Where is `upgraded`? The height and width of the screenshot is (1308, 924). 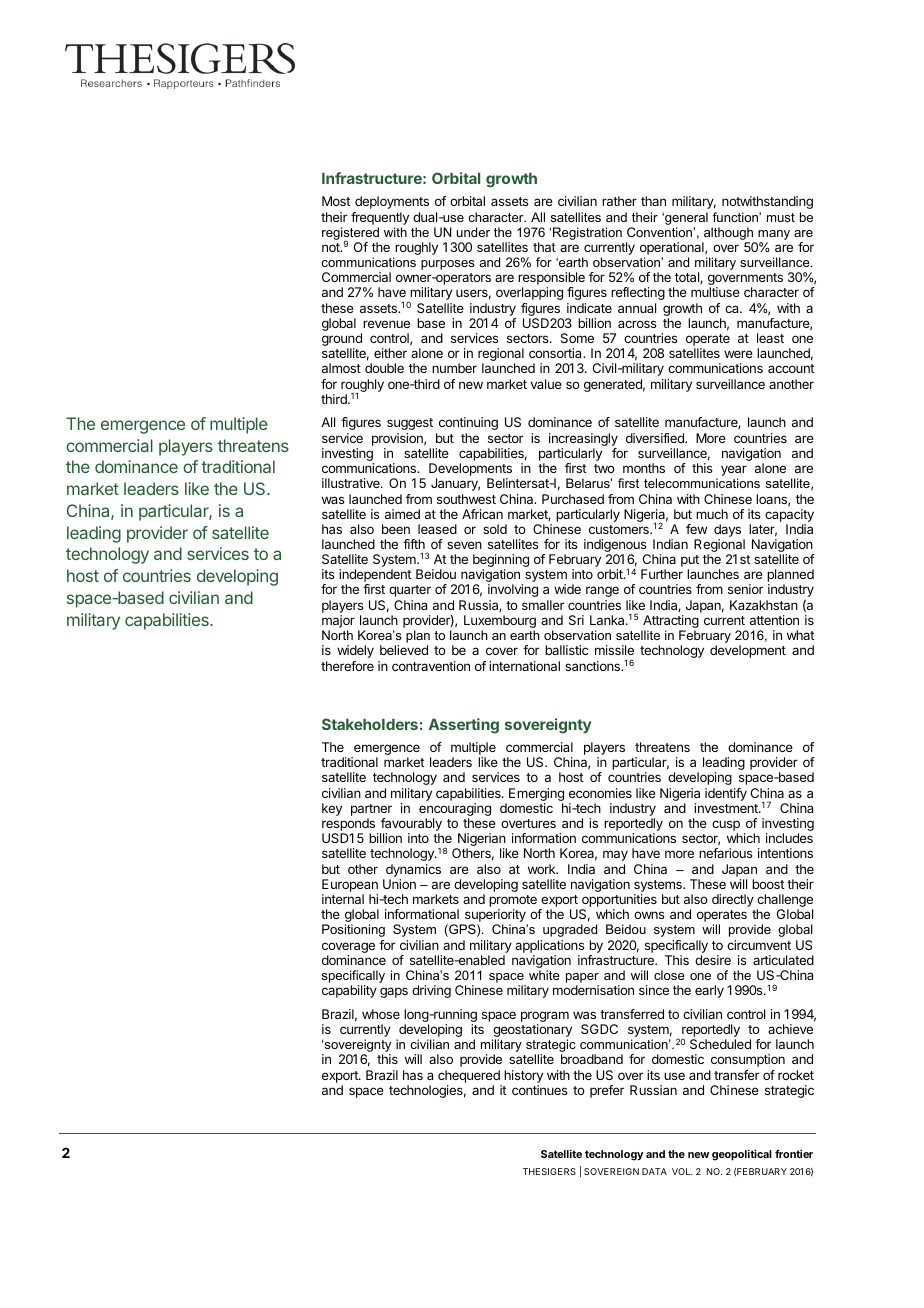
upgraded is located at coordinates (570, 930).
